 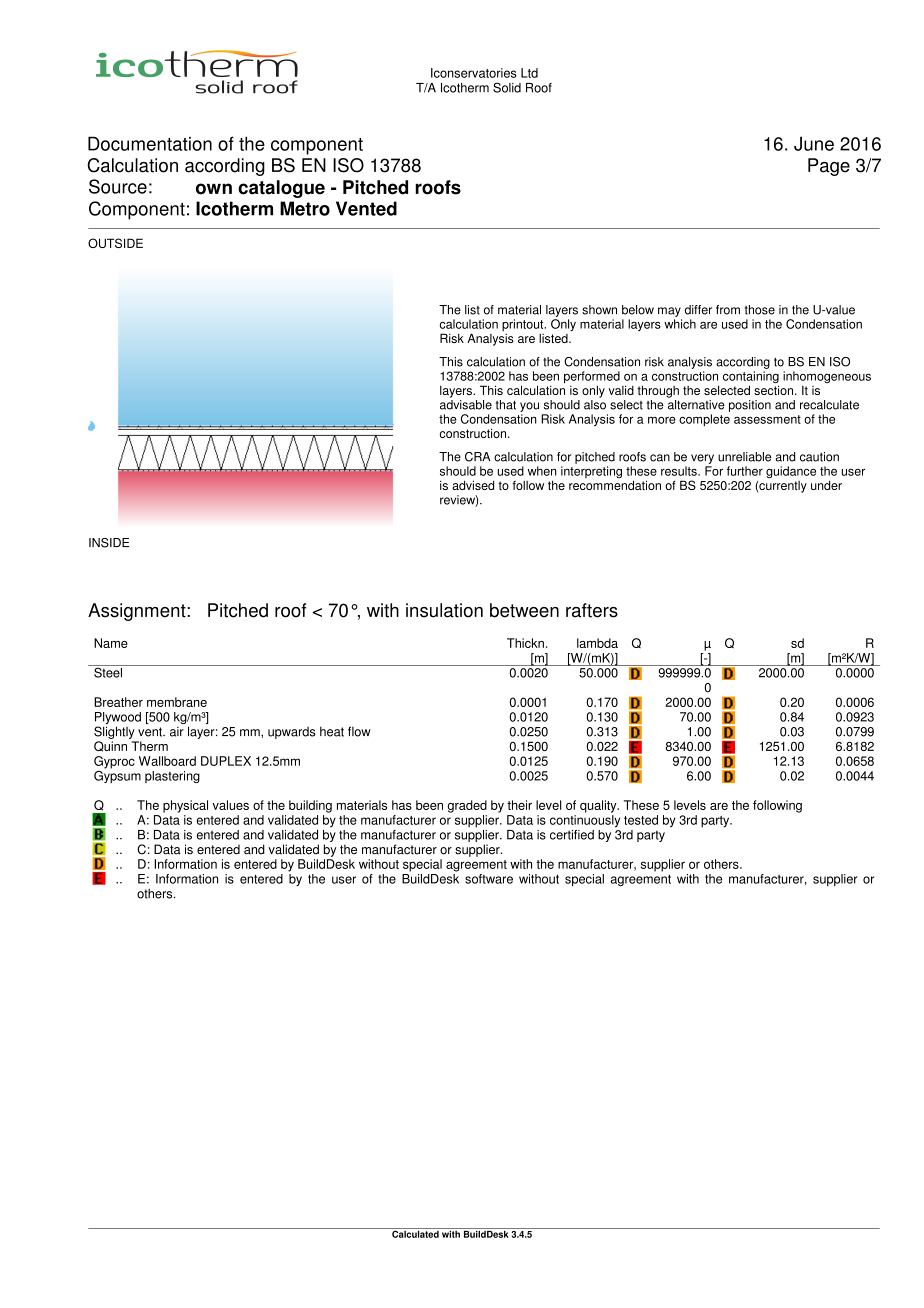 What do you see at coordinates (150, 143) in the screenshot?
I see `Documentation` at bounding box center [150, 143].
